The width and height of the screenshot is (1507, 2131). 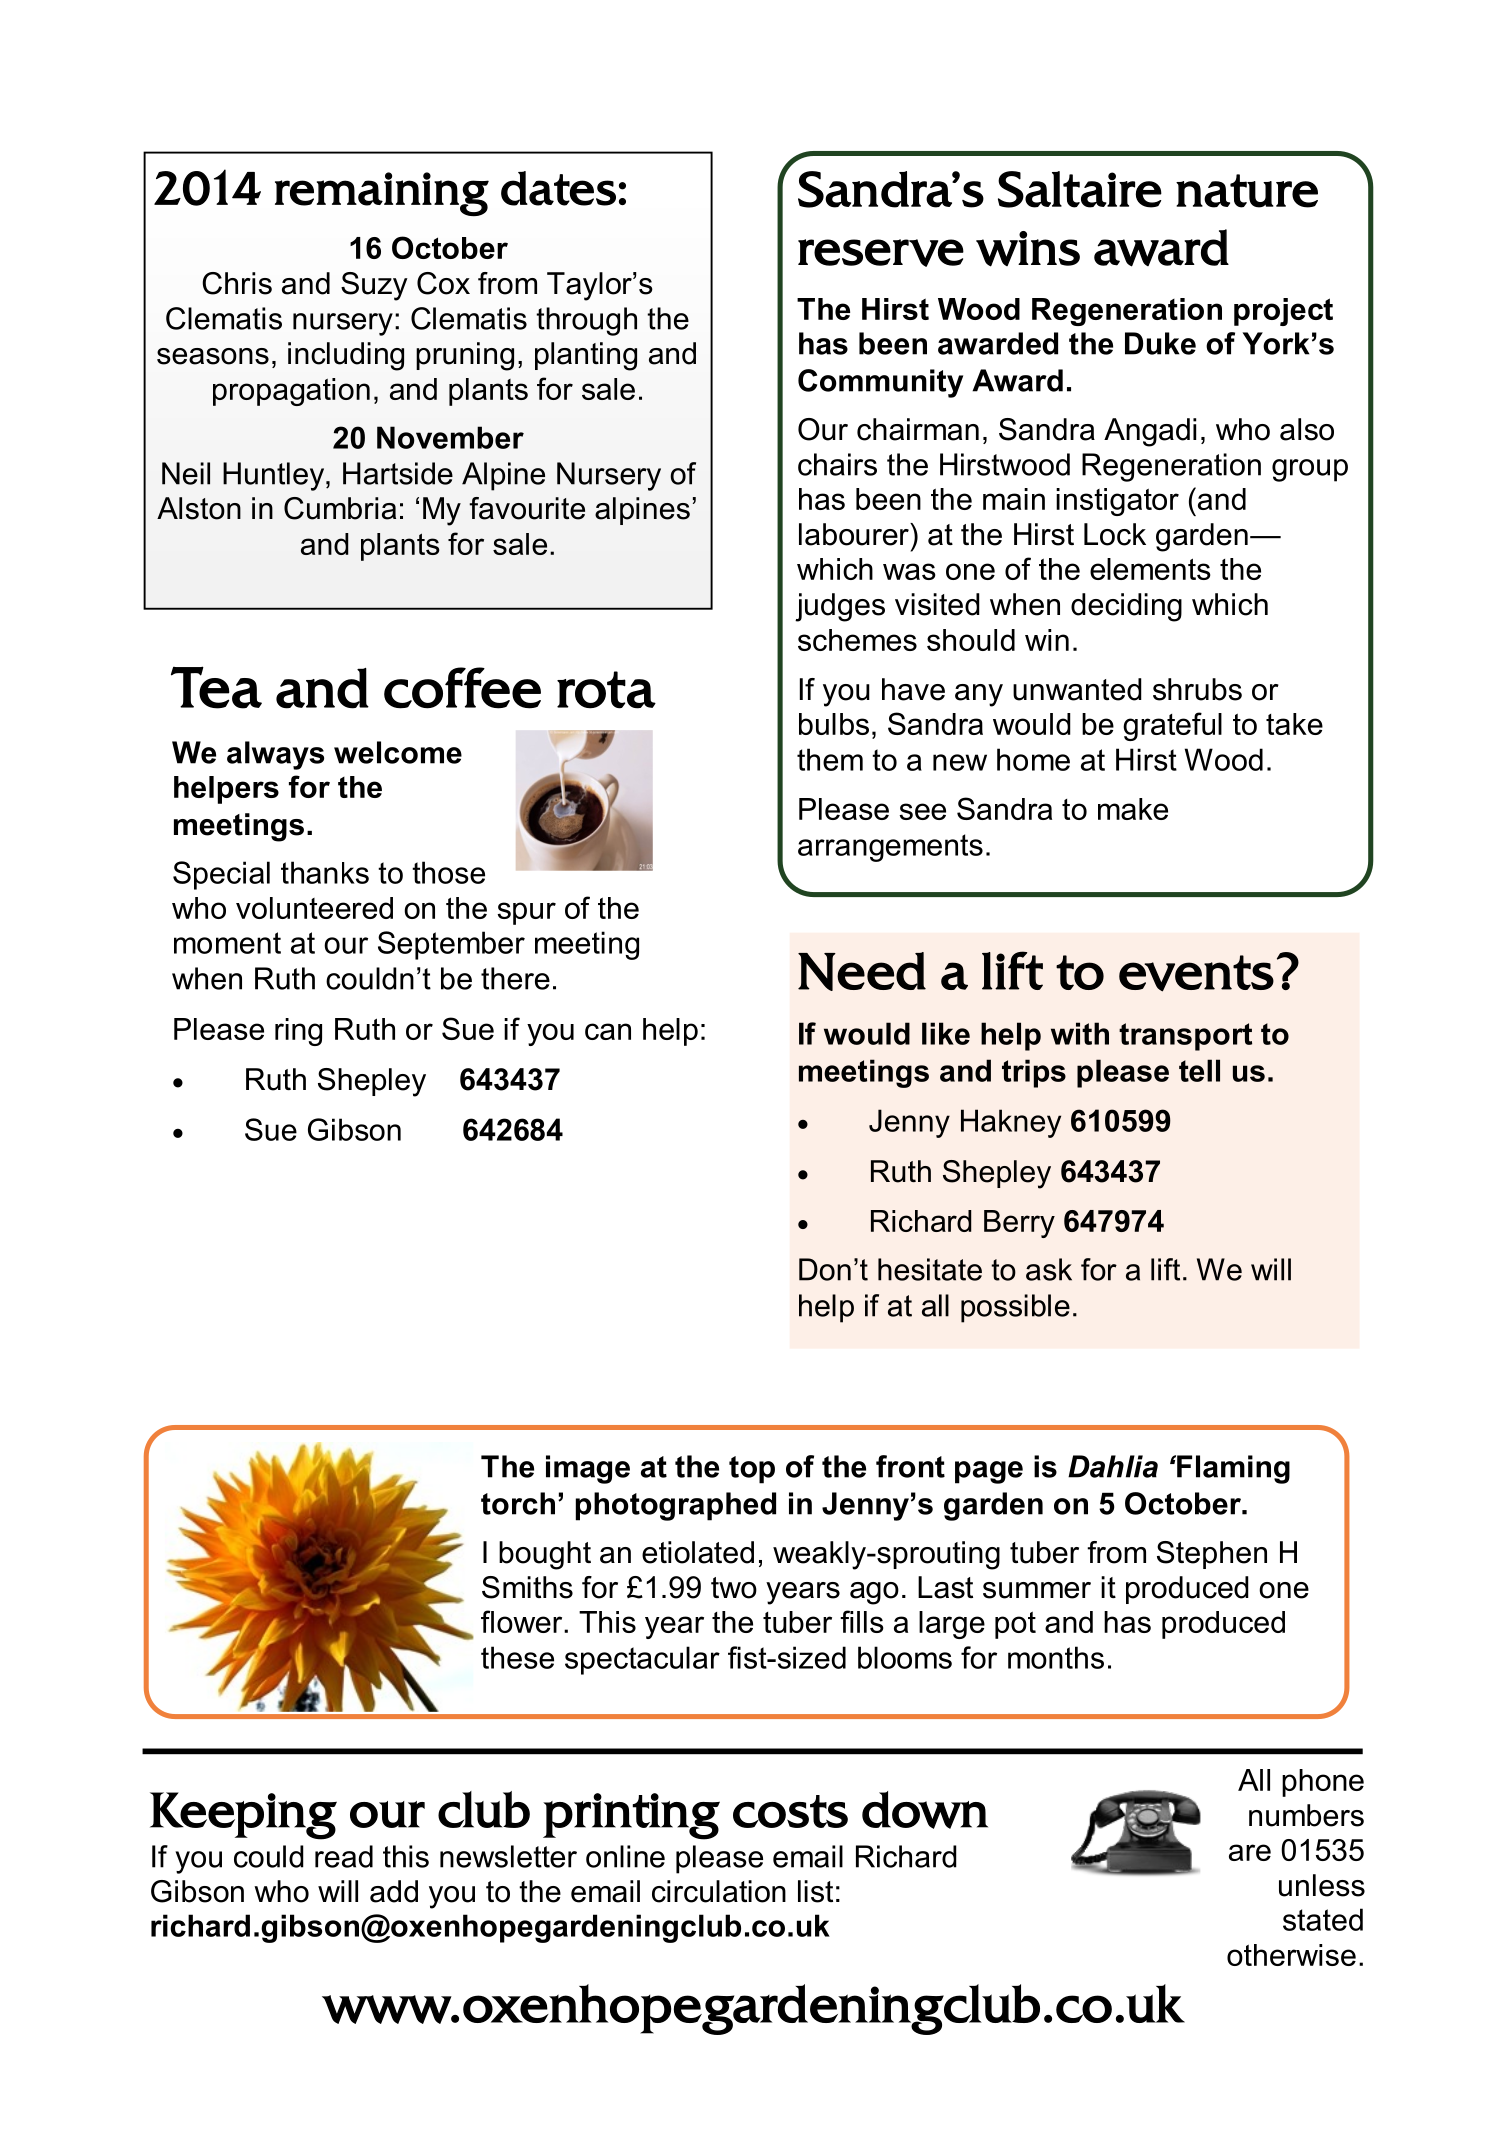 I want to click on Suzy, so click(x=374, y=286).
